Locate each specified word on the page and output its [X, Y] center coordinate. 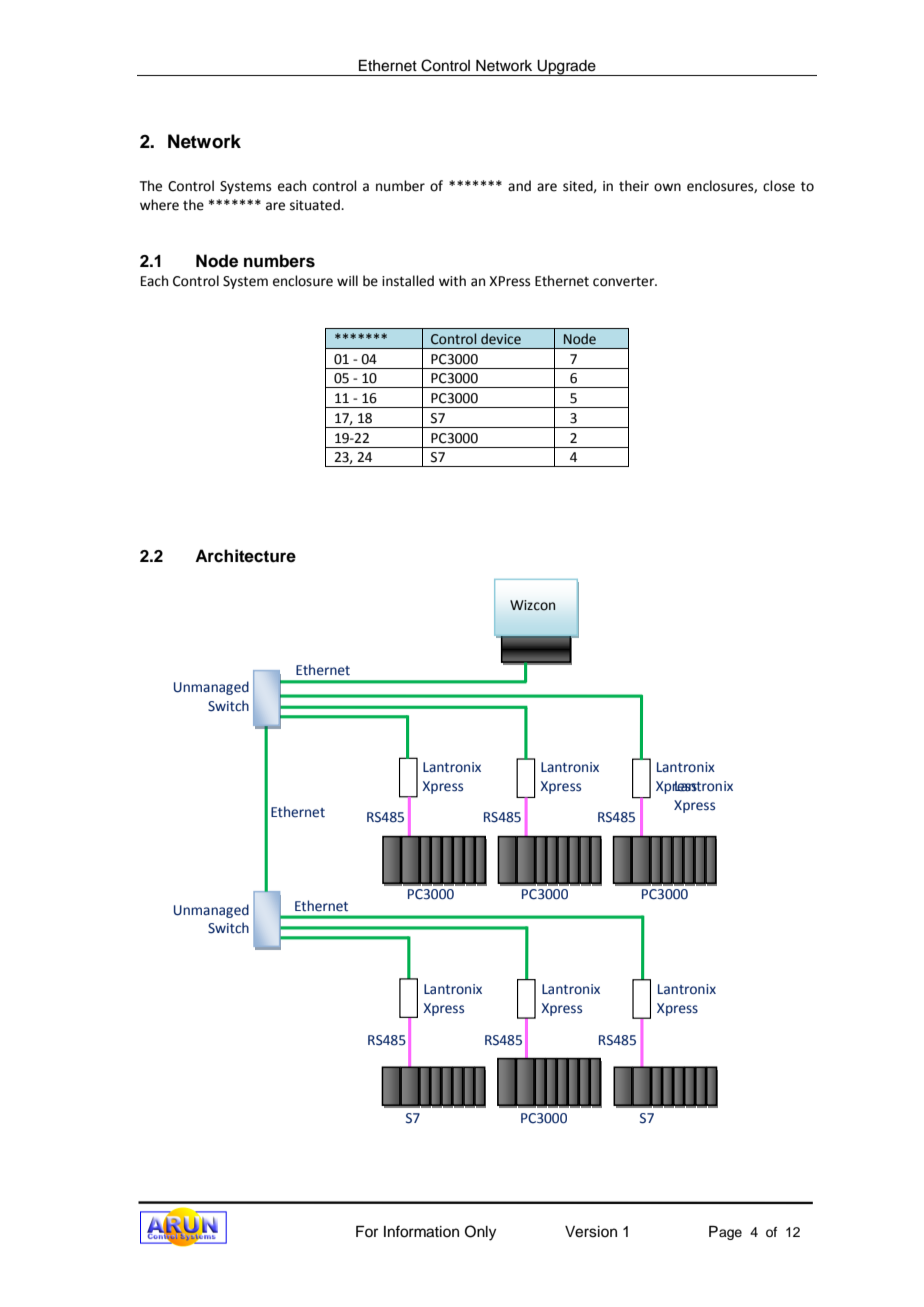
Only [480, 1233]
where [159, 205]
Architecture [245, 556]
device [501, 339]
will [347, 280]
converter [625, 282]
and [519, 186]
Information [421, 1231]
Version [591, 1232]
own [667, 187]
